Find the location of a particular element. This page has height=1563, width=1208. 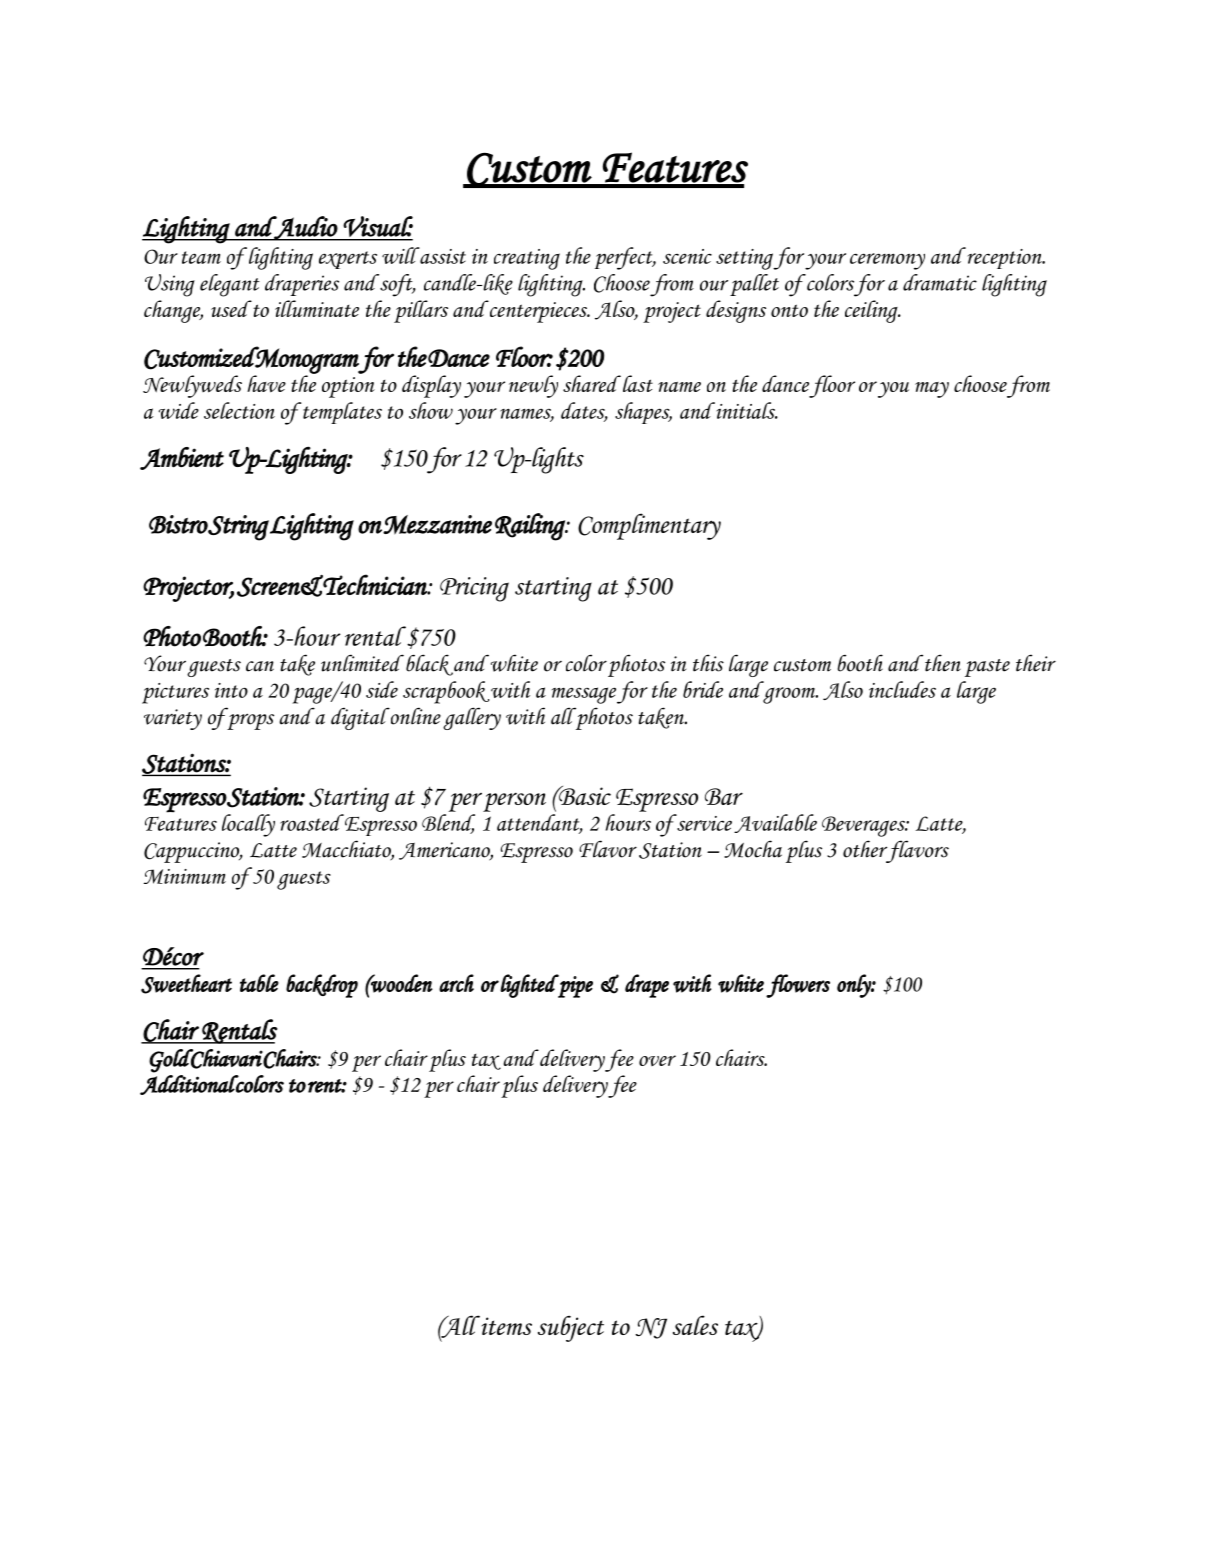

elegant is located at coordinates (230, 285).
